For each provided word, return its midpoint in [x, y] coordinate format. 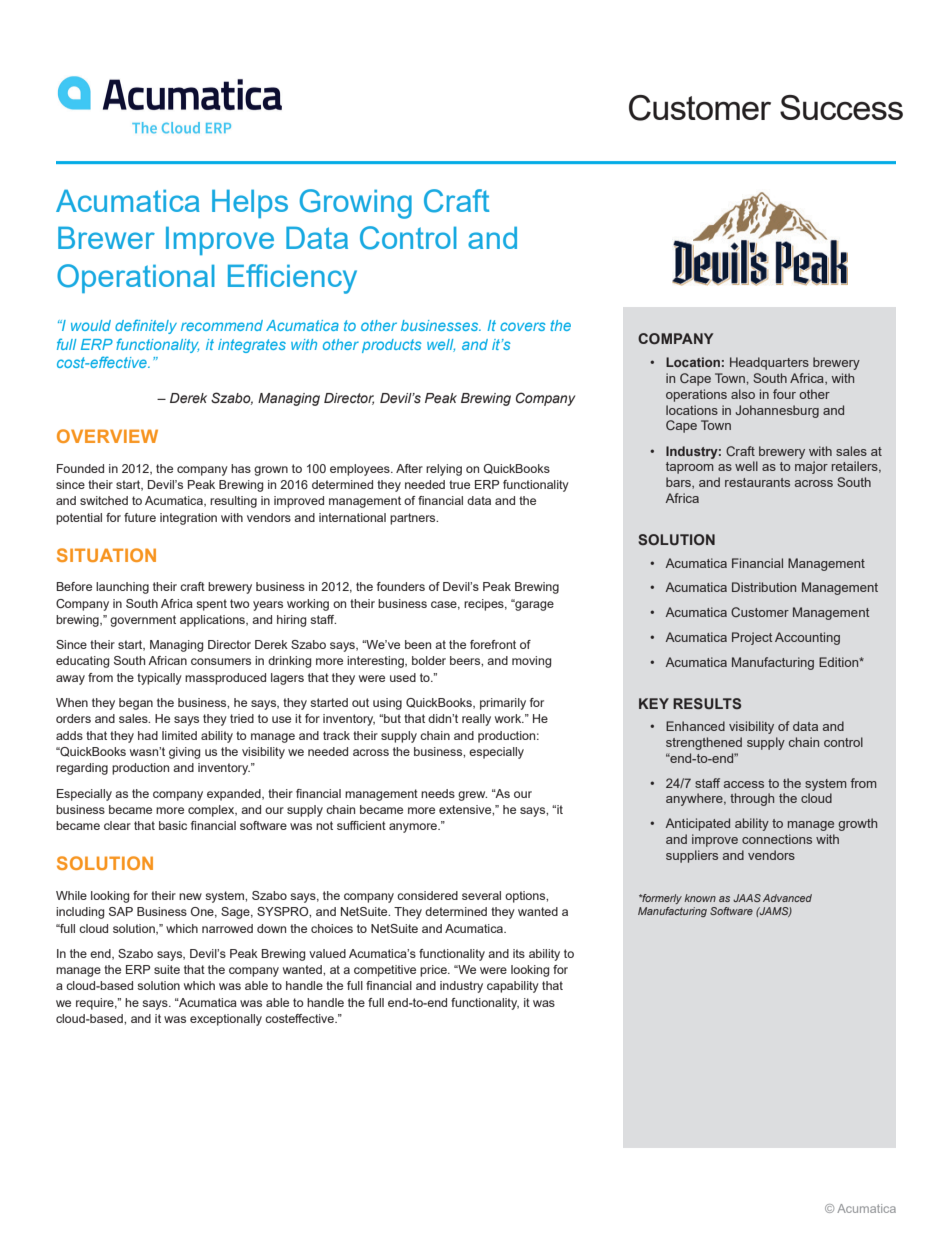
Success [841, 107]
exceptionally [226, 1020]
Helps [250, 203]
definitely [146, 326]
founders [401, 586]
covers [523, 326]
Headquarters [769, 363]
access [744, 784]
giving [184, 753]
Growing [356, 204]
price [434, 971]
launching [122, 588]
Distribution [764, 587]
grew [472, 796]
